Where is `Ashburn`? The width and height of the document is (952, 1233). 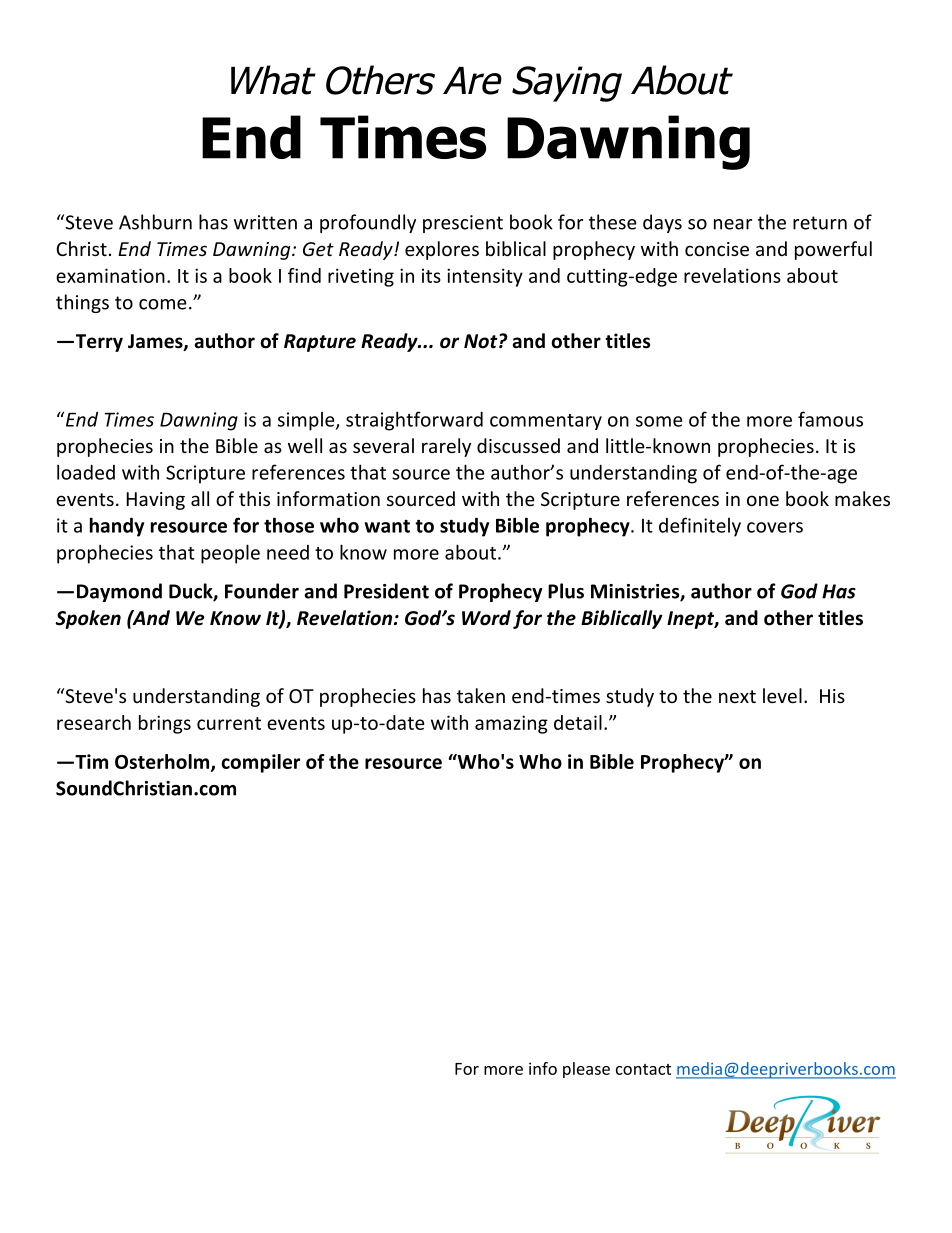
Ashburn is located at coordinates (155, 222).
